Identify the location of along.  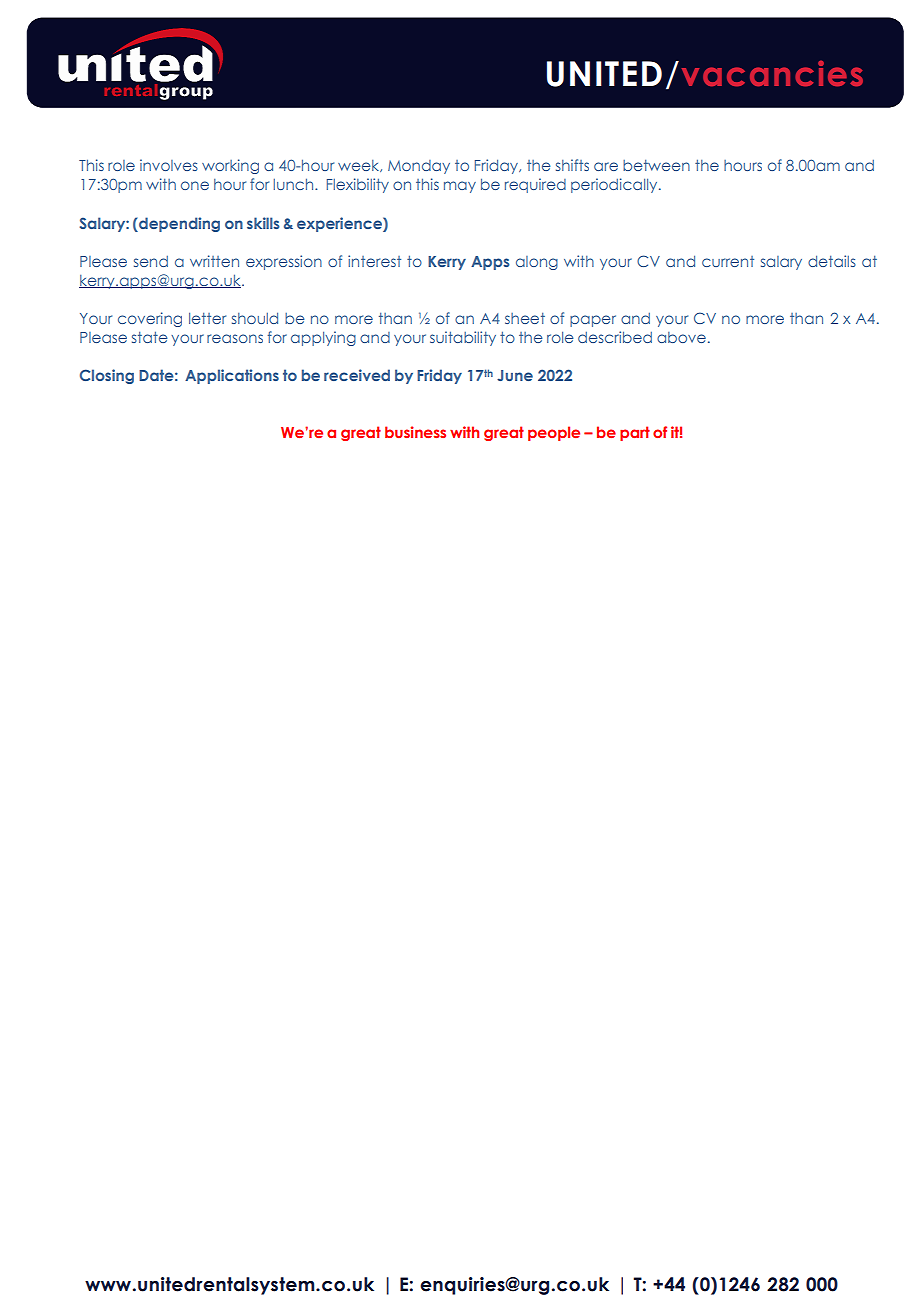
(537, 263).
